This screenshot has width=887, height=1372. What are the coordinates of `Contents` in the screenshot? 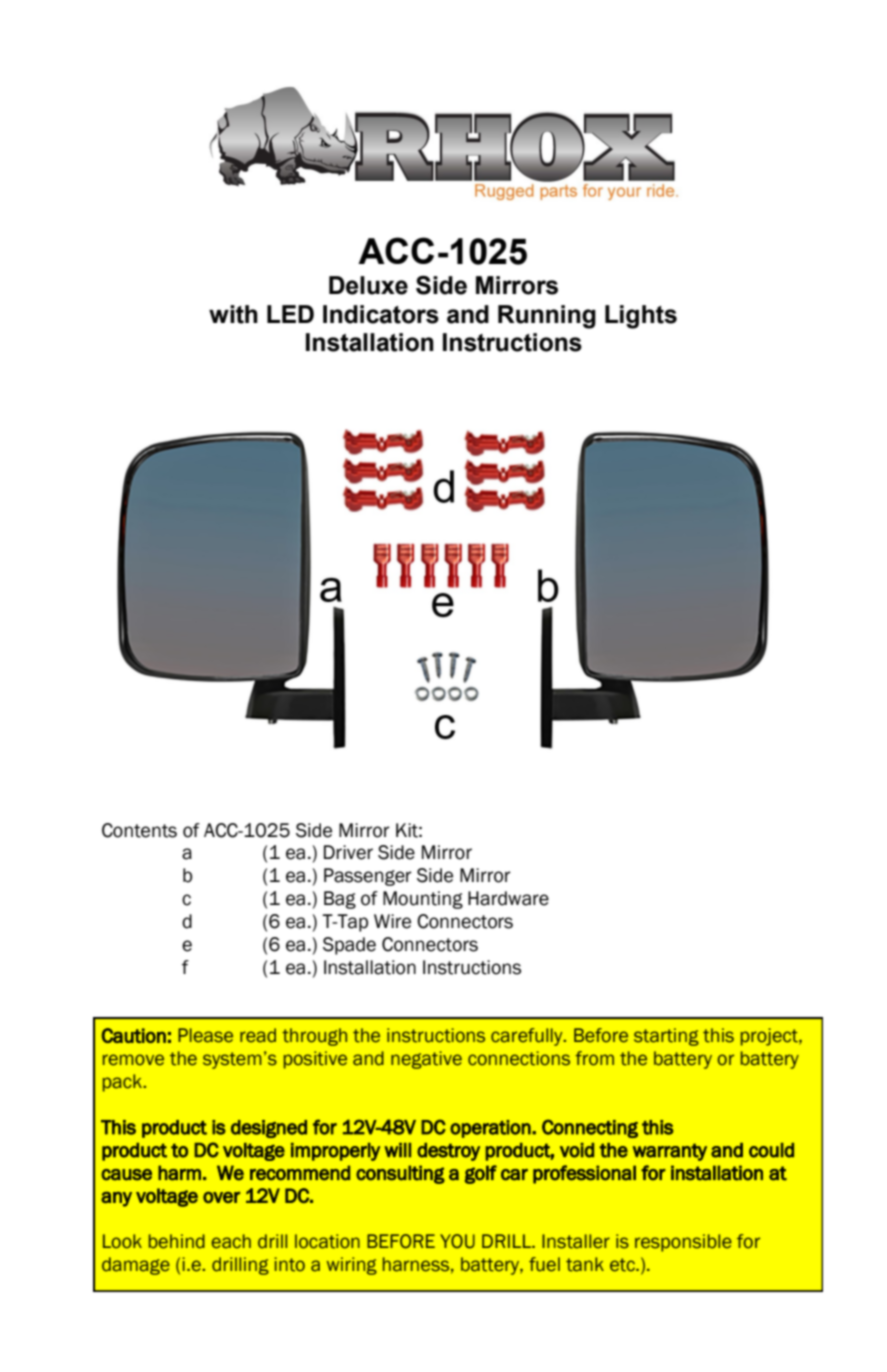 It's located at (139, 830).
